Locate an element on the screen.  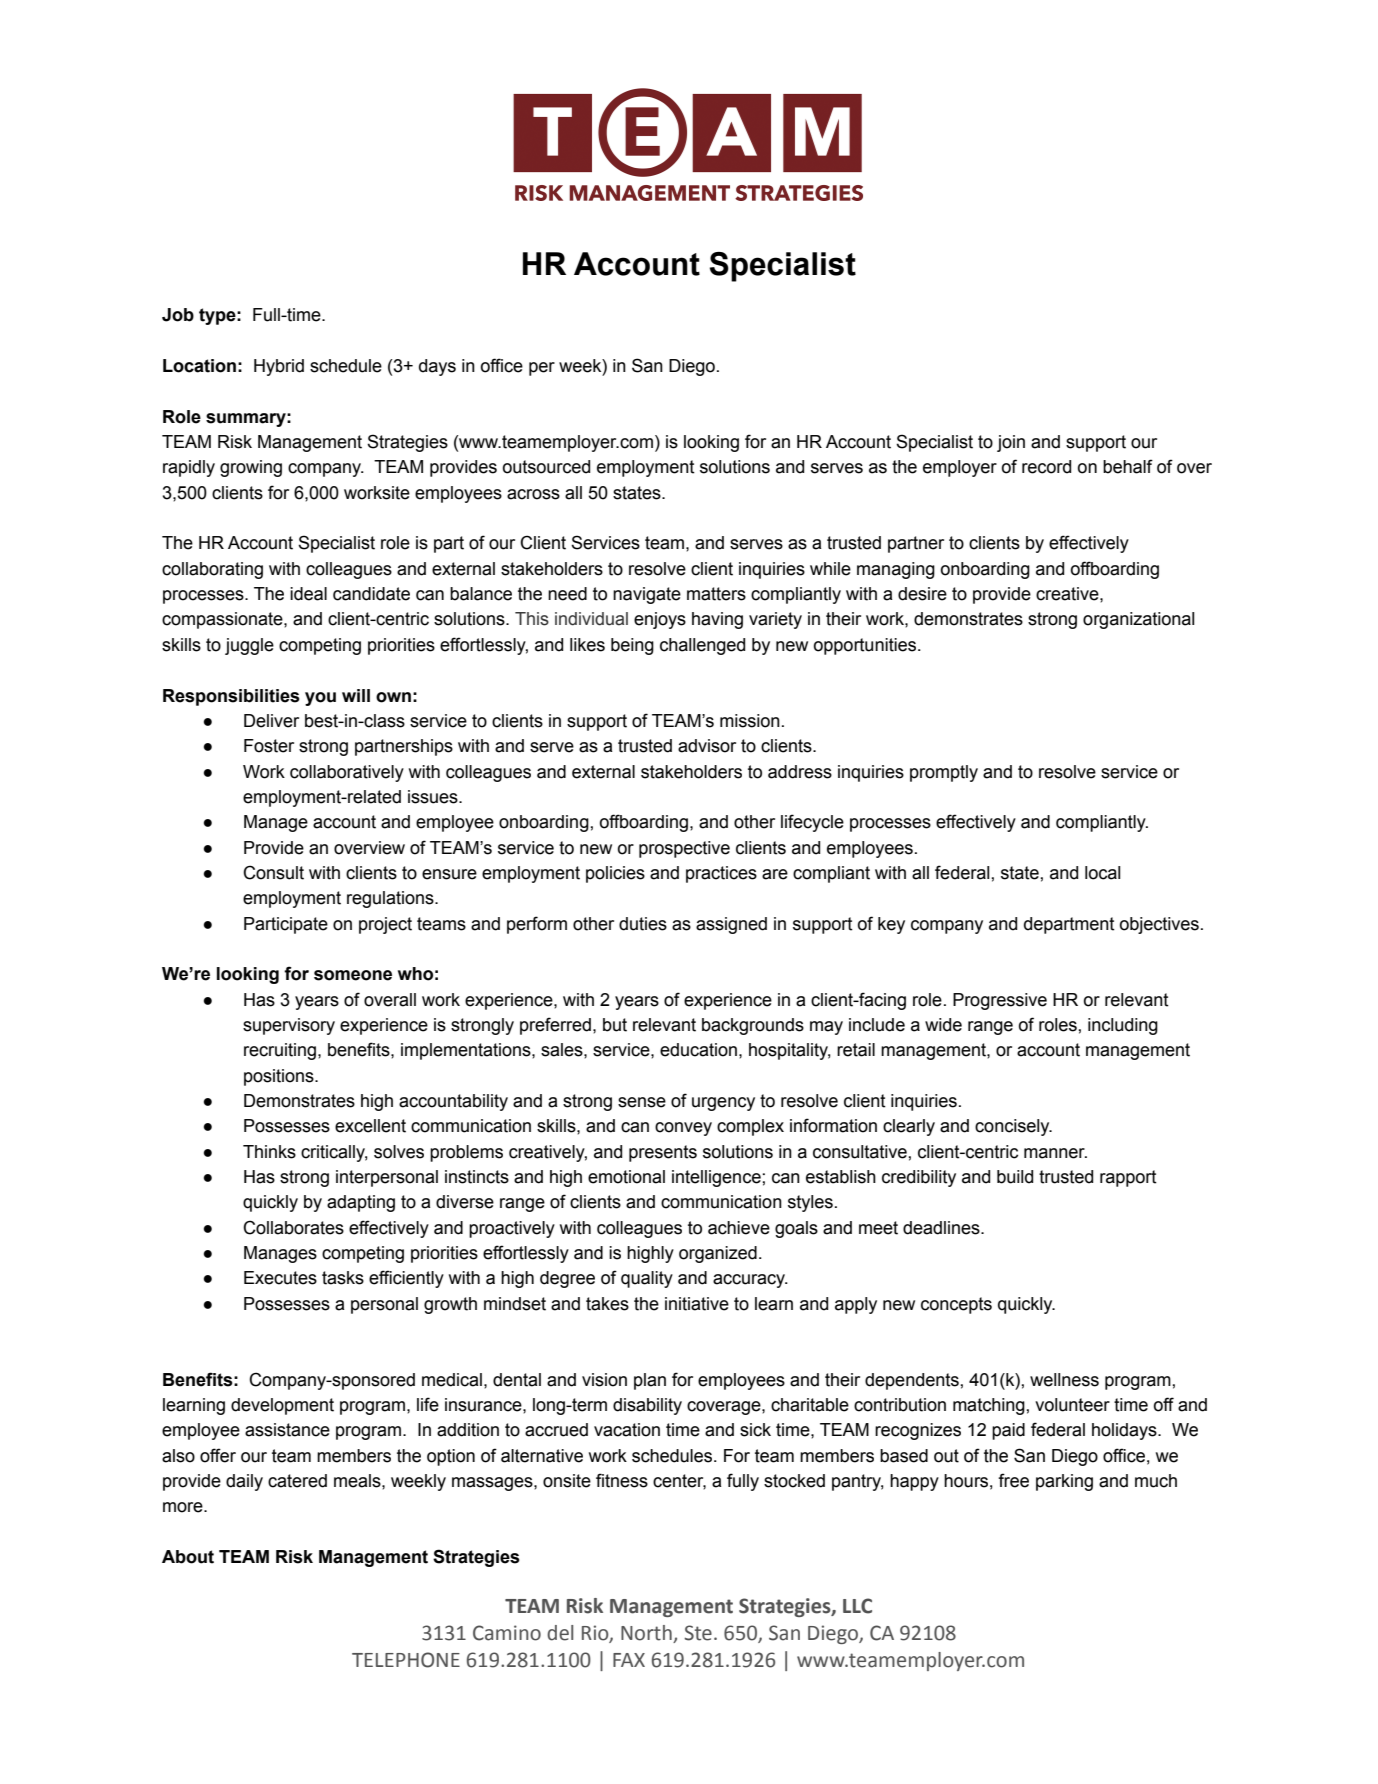
North is located at coordinates (647, 1634).
